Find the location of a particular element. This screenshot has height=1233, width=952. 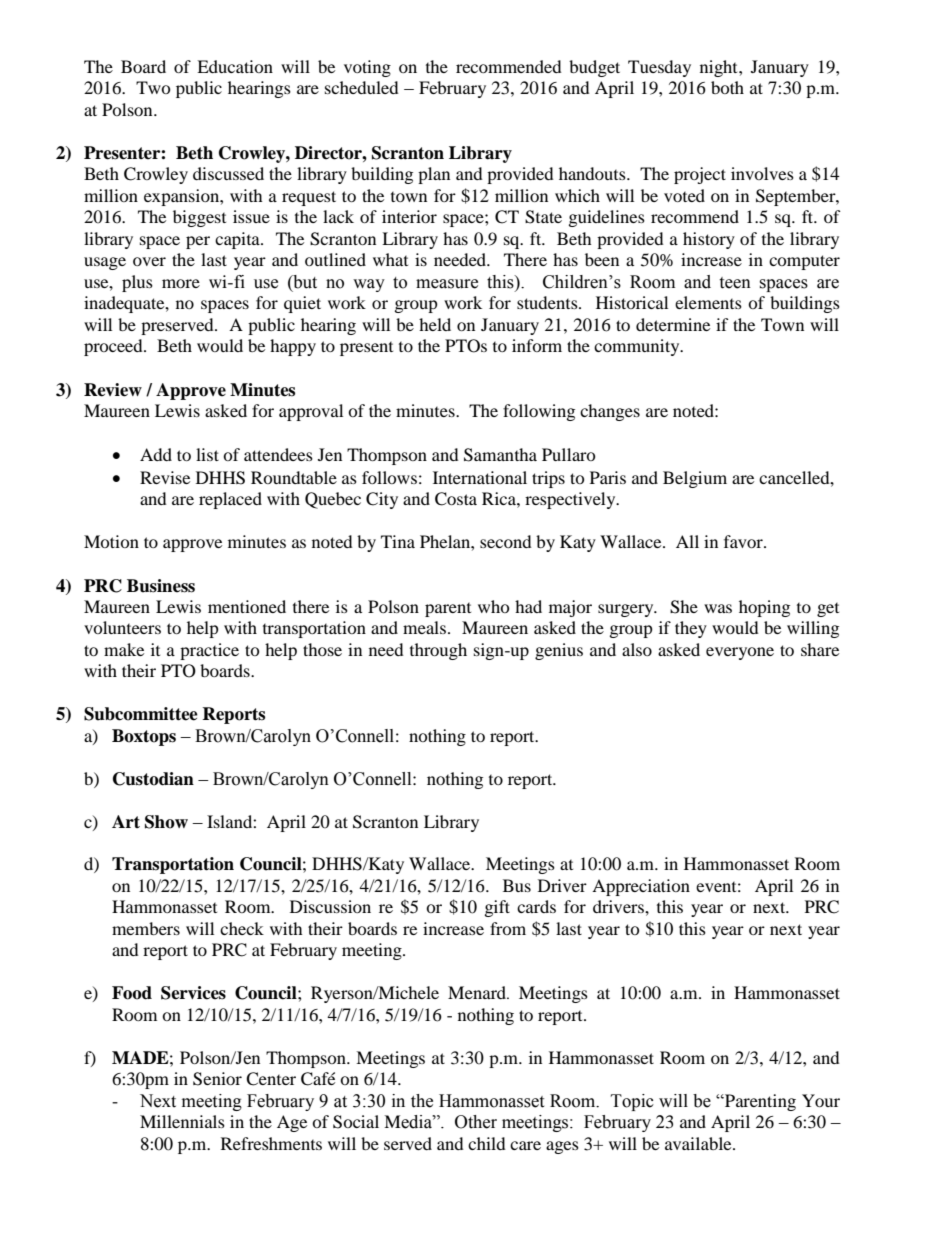

Other is located at coordinates (476, 1122).
